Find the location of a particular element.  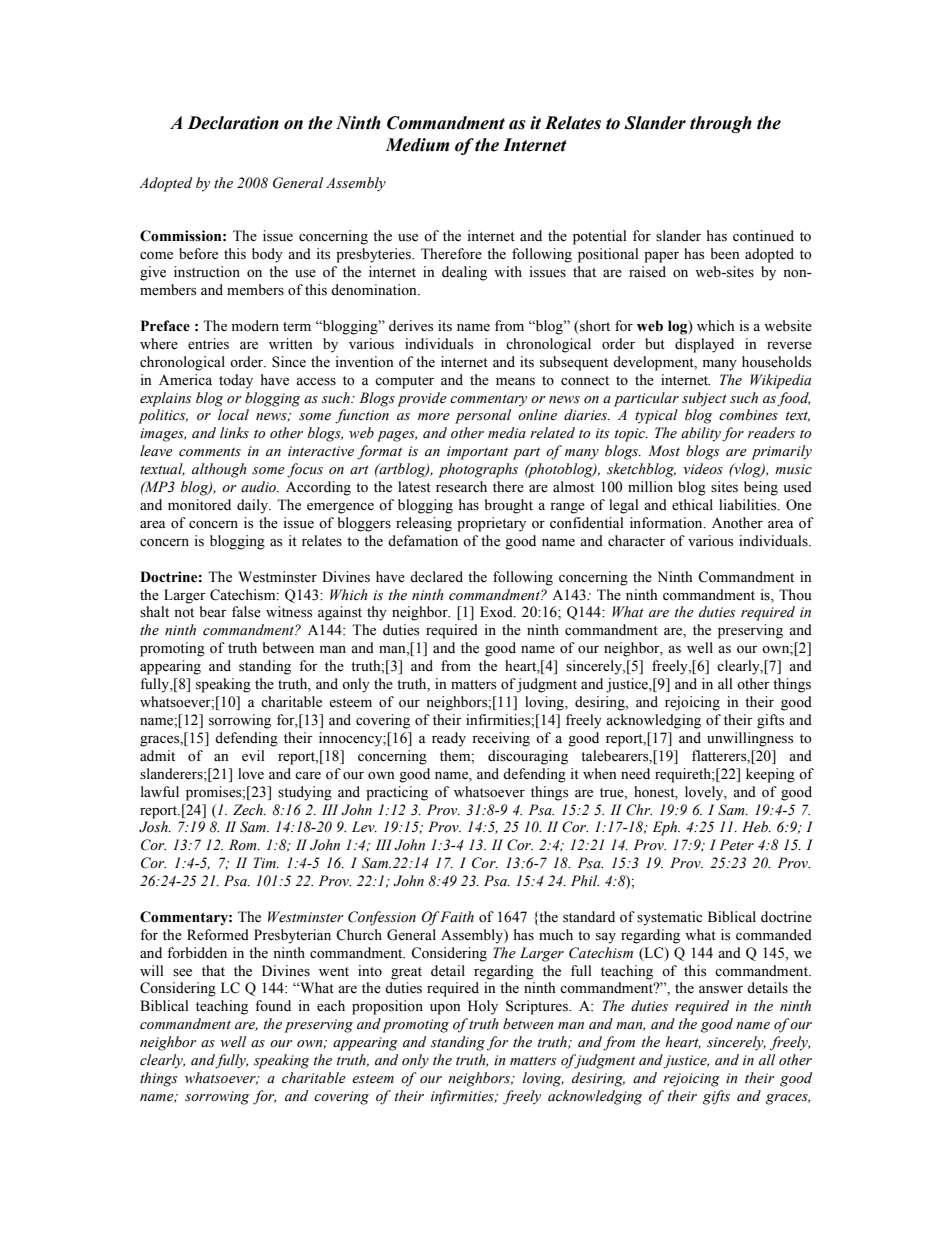

answer is located at coordinates (721, 990).
